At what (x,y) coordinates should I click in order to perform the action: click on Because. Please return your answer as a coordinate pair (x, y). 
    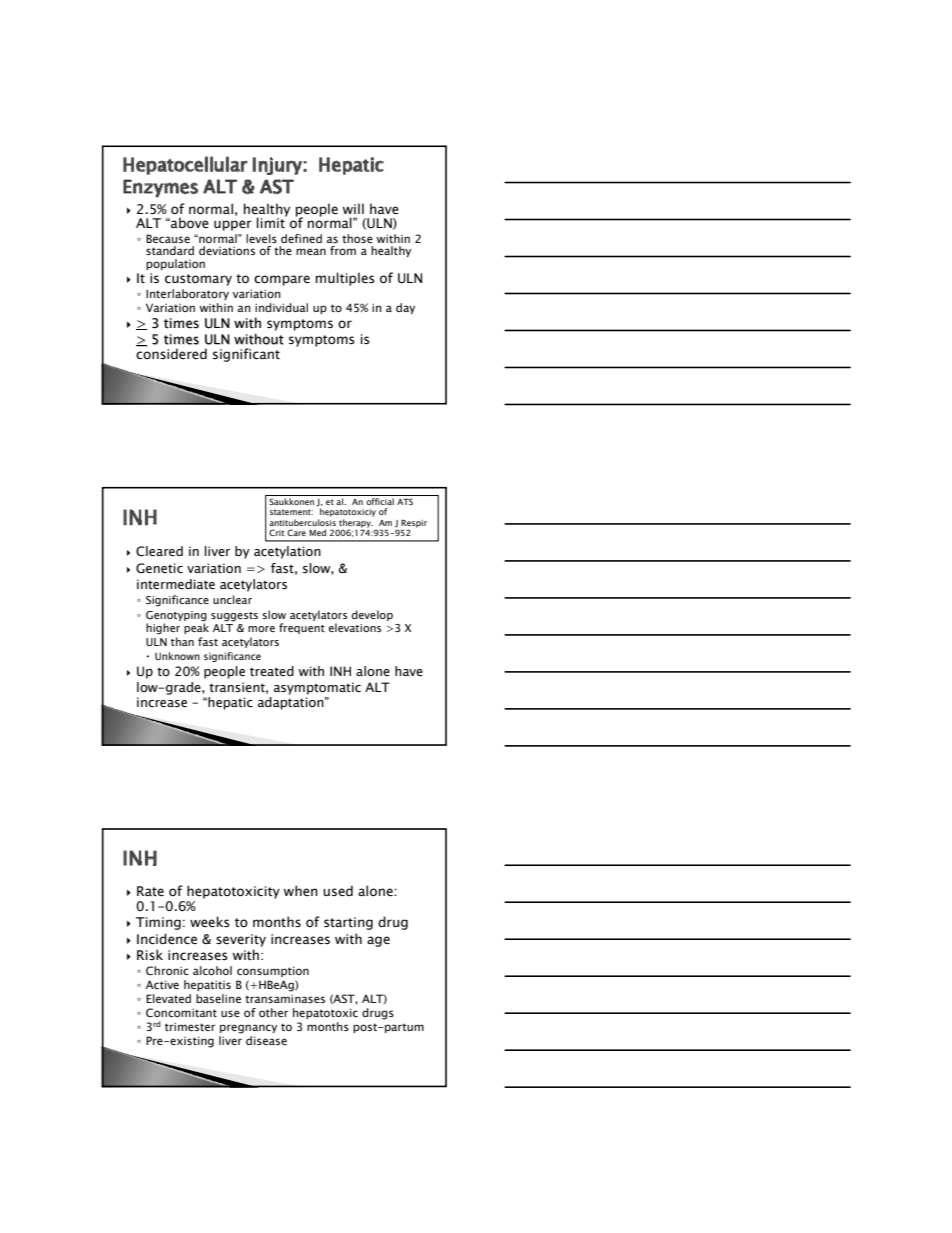
    Looking at the image, I should click on (168, 238).
